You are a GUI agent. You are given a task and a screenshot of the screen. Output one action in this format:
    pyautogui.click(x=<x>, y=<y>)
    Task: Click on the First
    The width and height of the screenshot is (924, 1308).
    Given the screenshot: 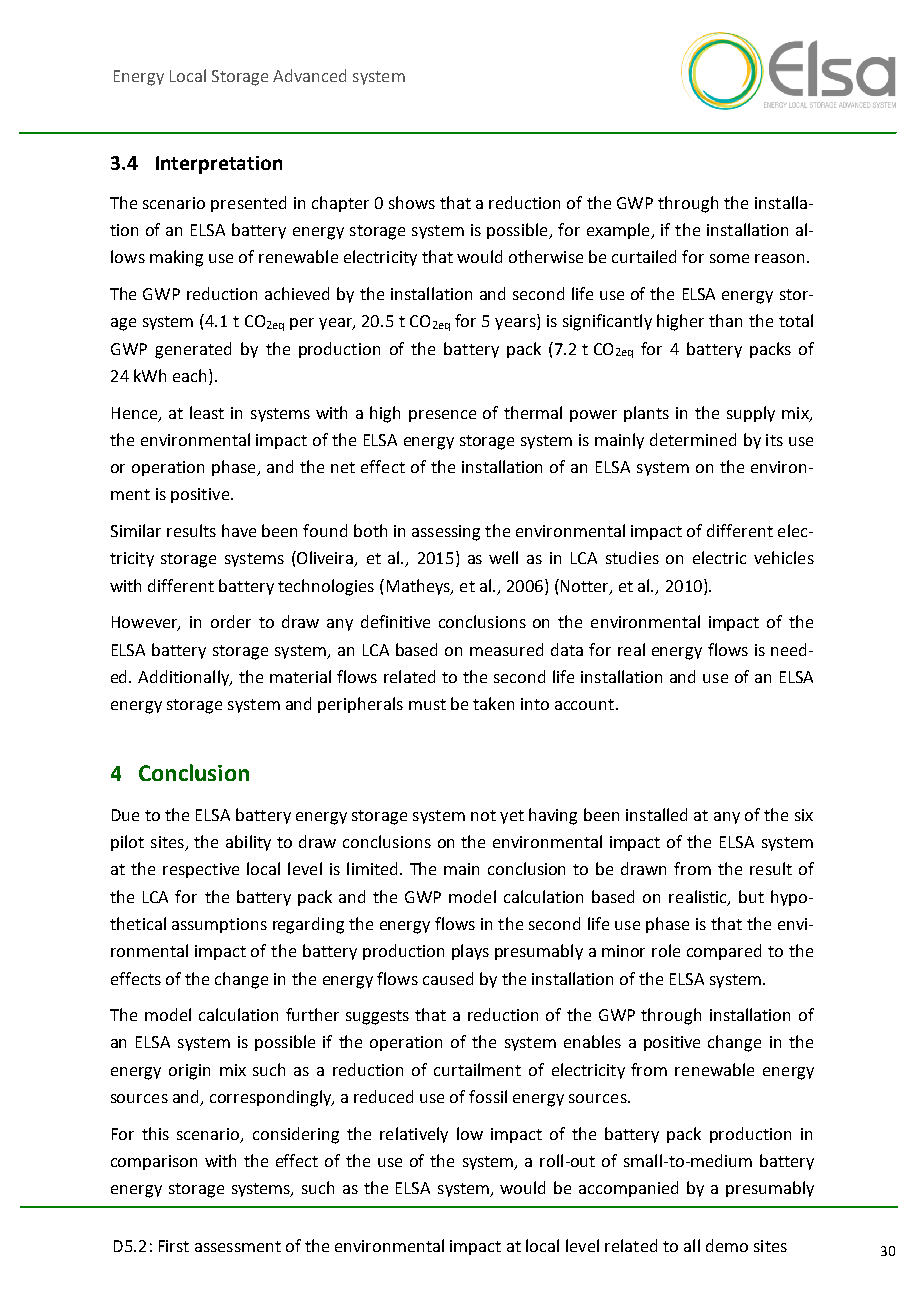 What is the action you would take?
    pyautogui.click(x=174, y=1246)
